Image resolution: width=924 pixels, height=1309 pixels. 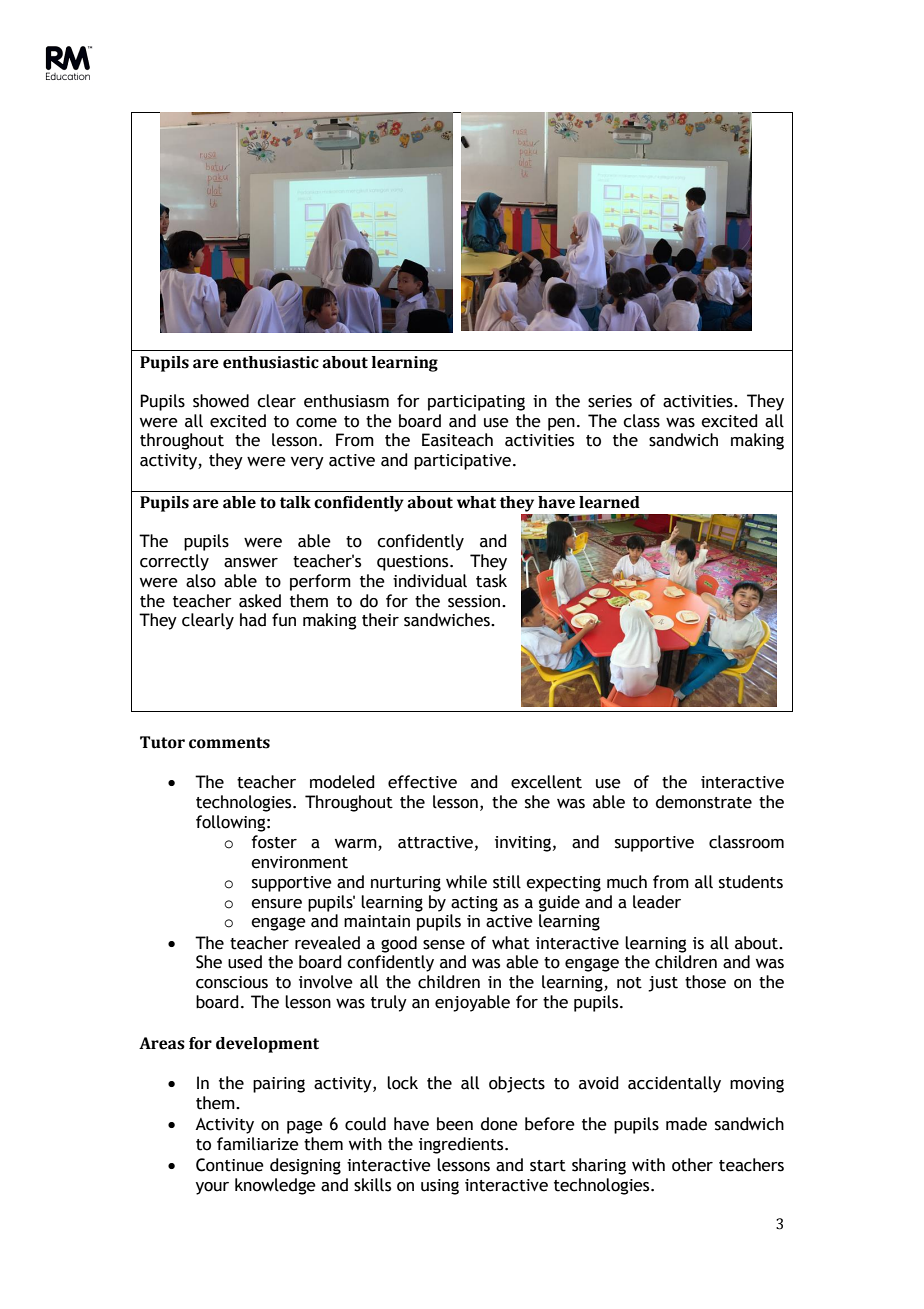 What do you see at coordinates (462, 1145) in the document?
I see `ingredients` at bounding box center [462, 1145].
